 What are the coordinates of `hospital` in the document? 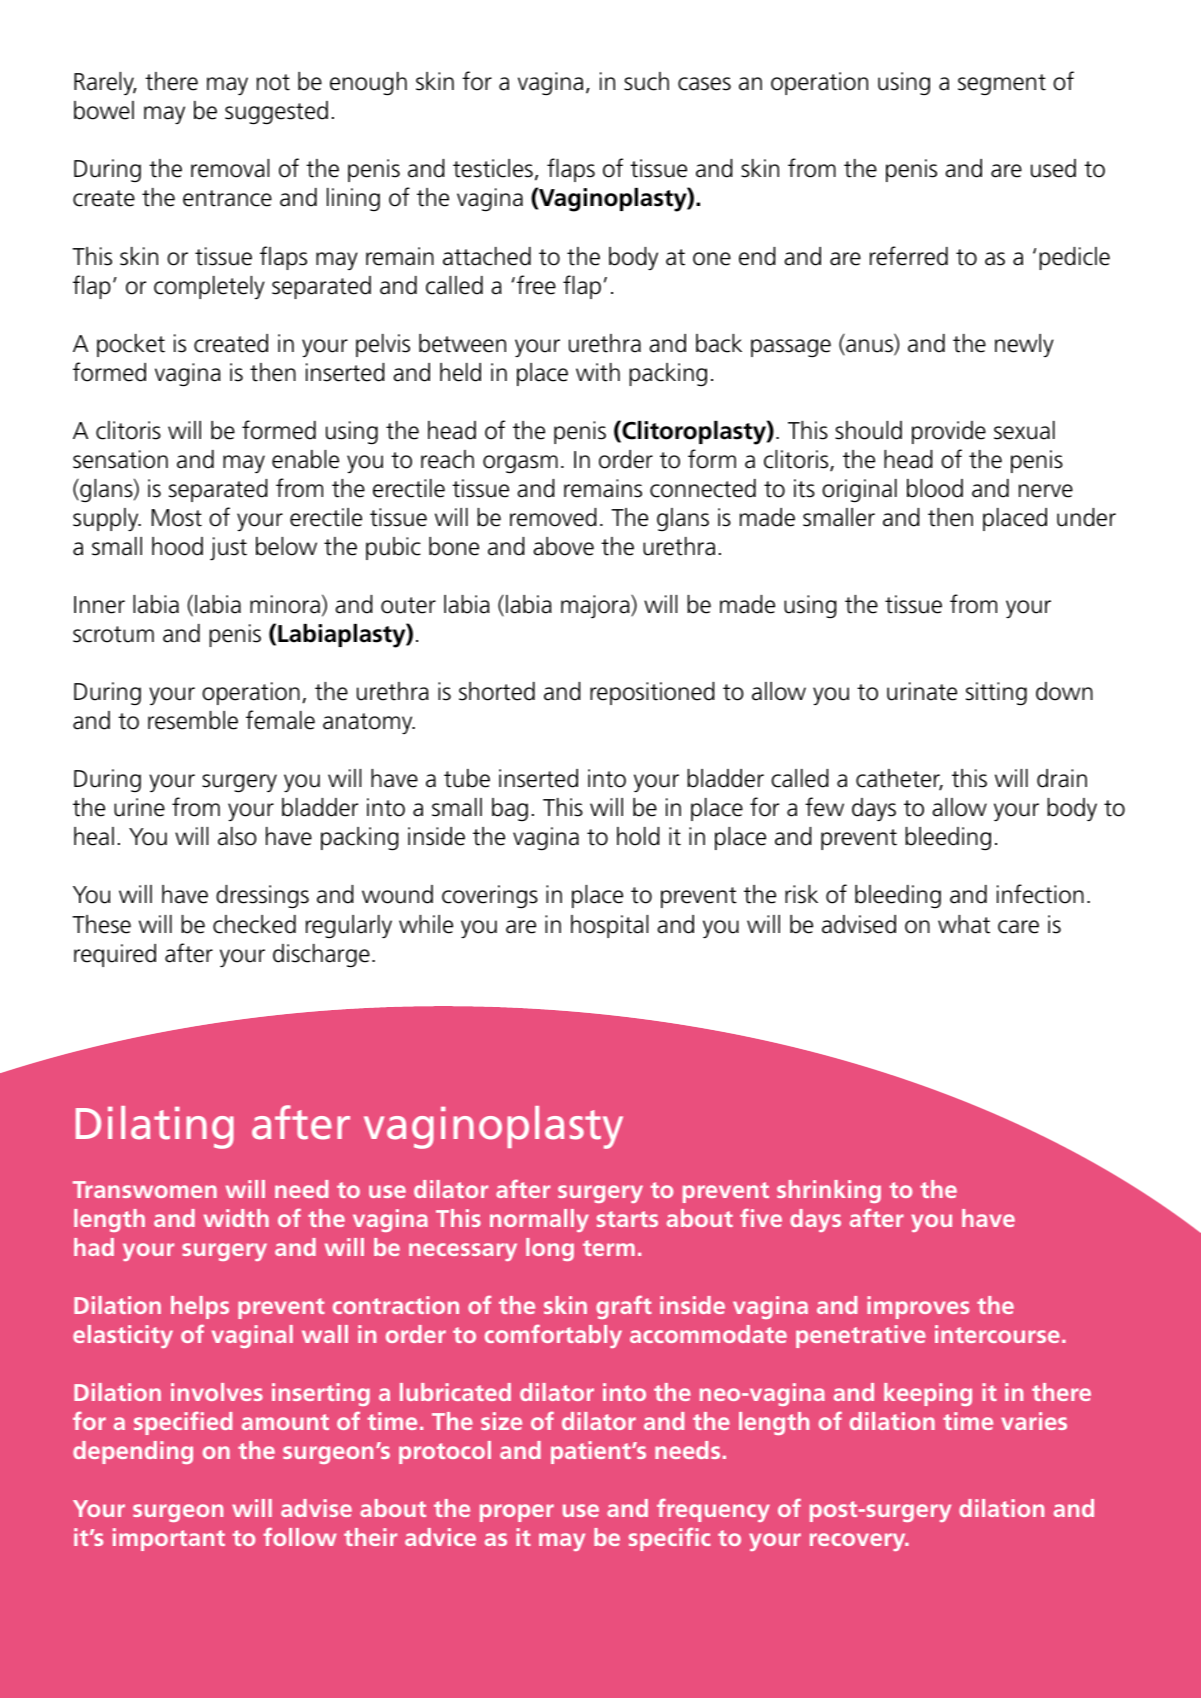 It's located at (609, 926).
